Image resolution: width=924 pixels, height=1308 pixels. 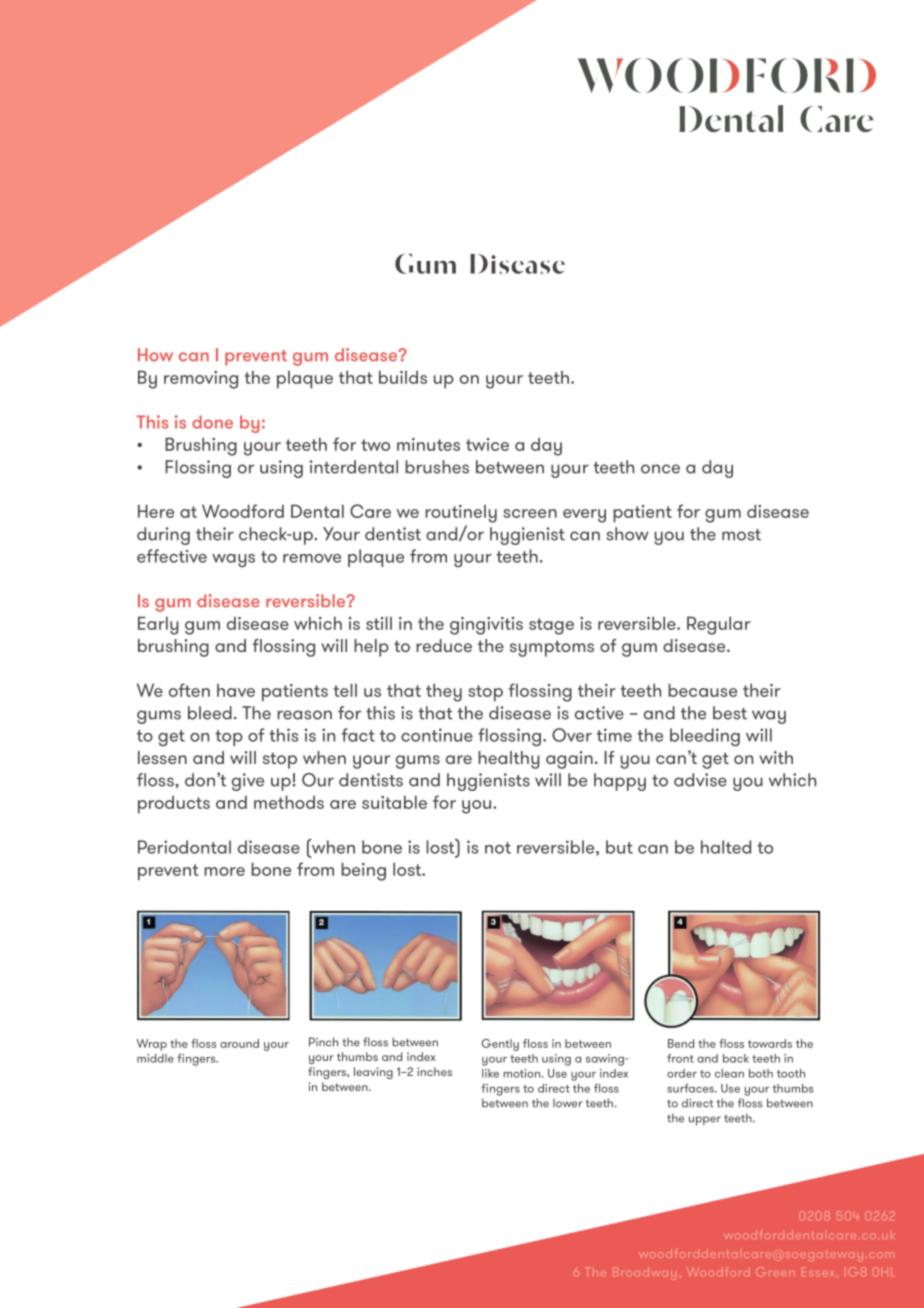 What do you see at coordinates (487, 444) in the image?
I see `twice` at bounding box center [487, 444].
